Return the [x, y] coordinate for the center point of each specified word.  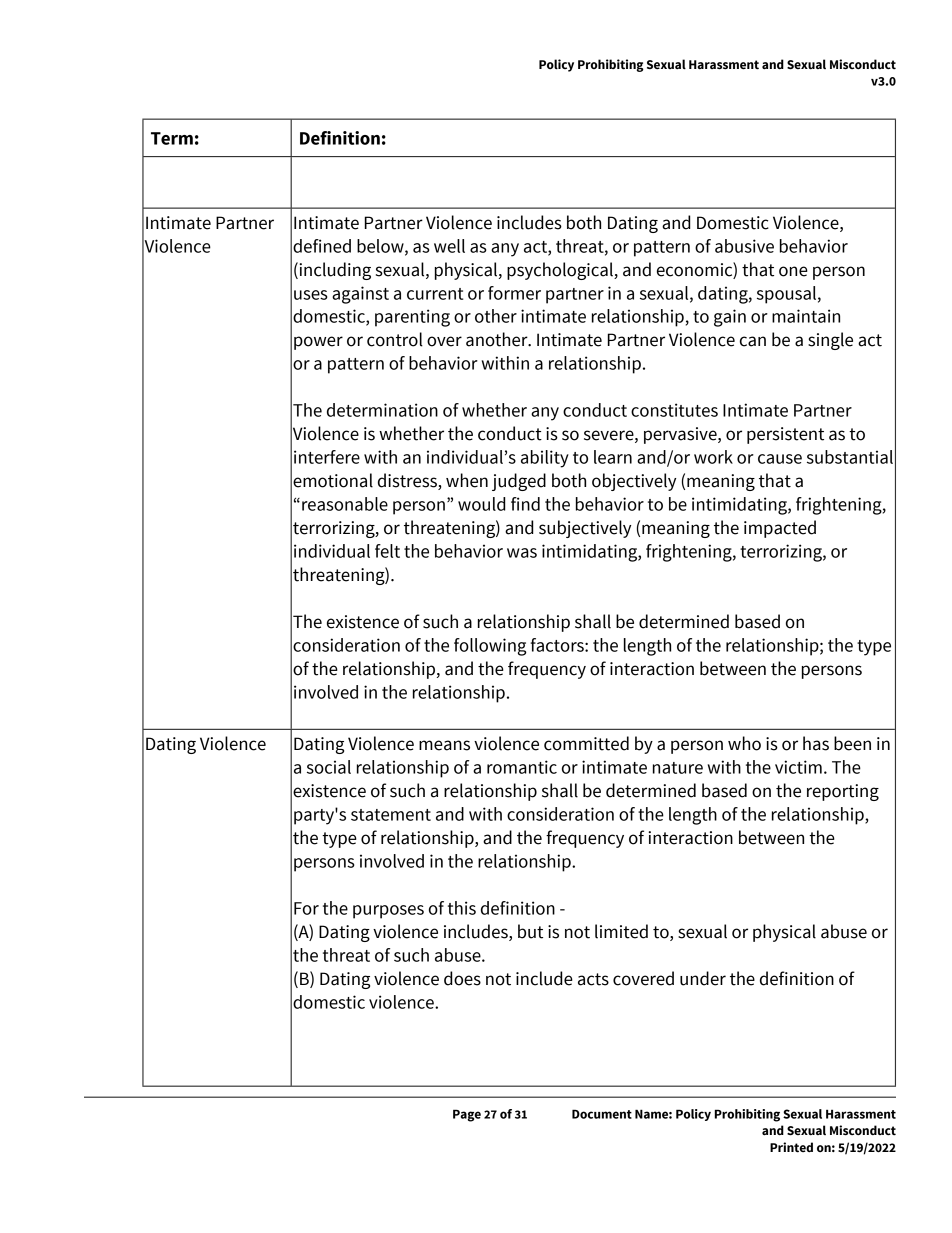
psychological [561, 271]
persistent [785, 435]
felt [387, 551]
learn [613, 457]
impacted [780, 529]
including [334, 271]
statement [391, 815]
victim [798, 767]
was [522, 553]
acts [593, 979]
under [703, 978]
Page [467, 1115]
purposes [388, 912]
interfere [327, 457]
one [793, 271]
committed [586, 743]
